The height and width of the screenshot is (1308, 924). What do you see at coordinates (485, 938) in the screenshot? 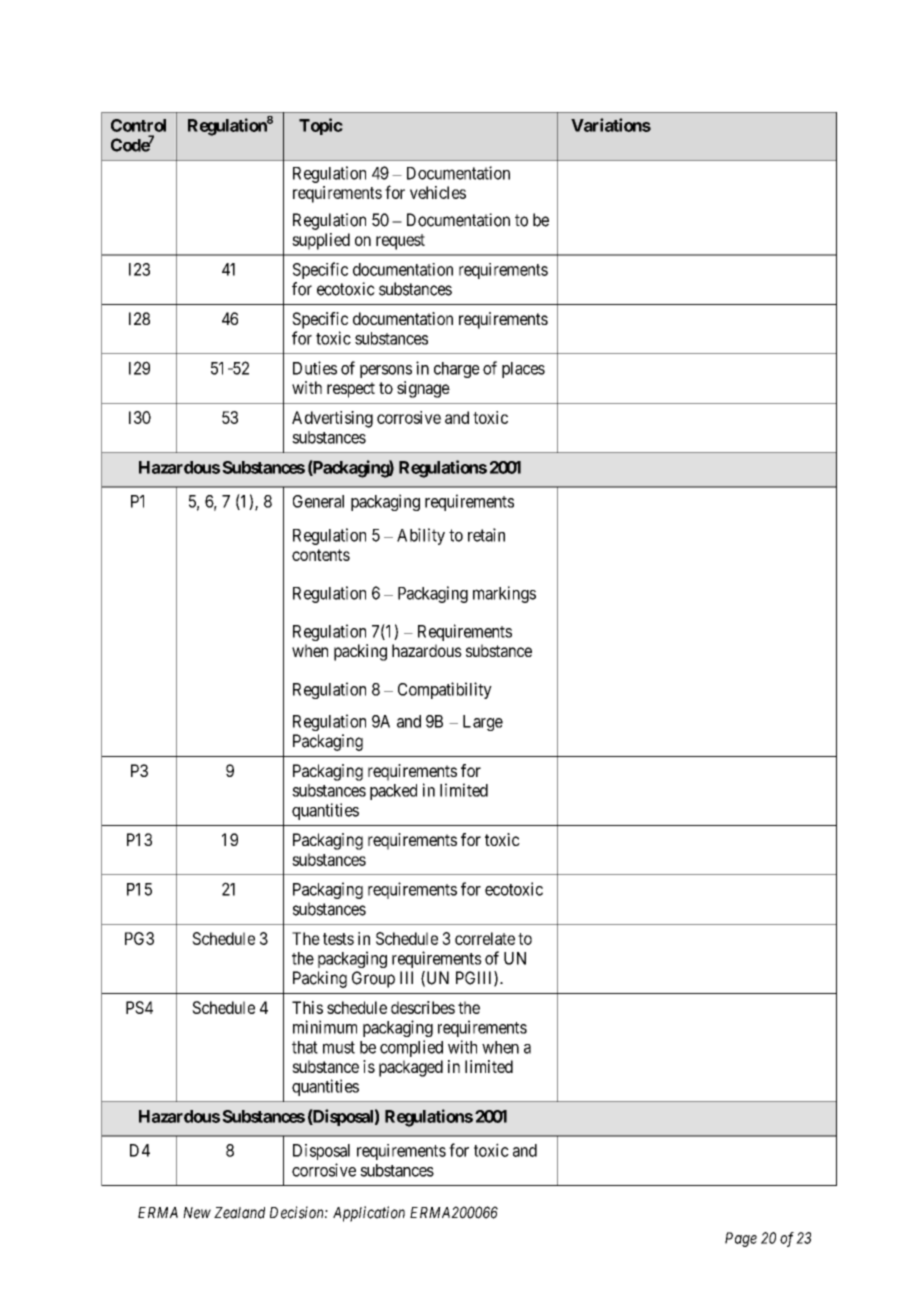
I see `correlate` at bounding box center [485, 938].
